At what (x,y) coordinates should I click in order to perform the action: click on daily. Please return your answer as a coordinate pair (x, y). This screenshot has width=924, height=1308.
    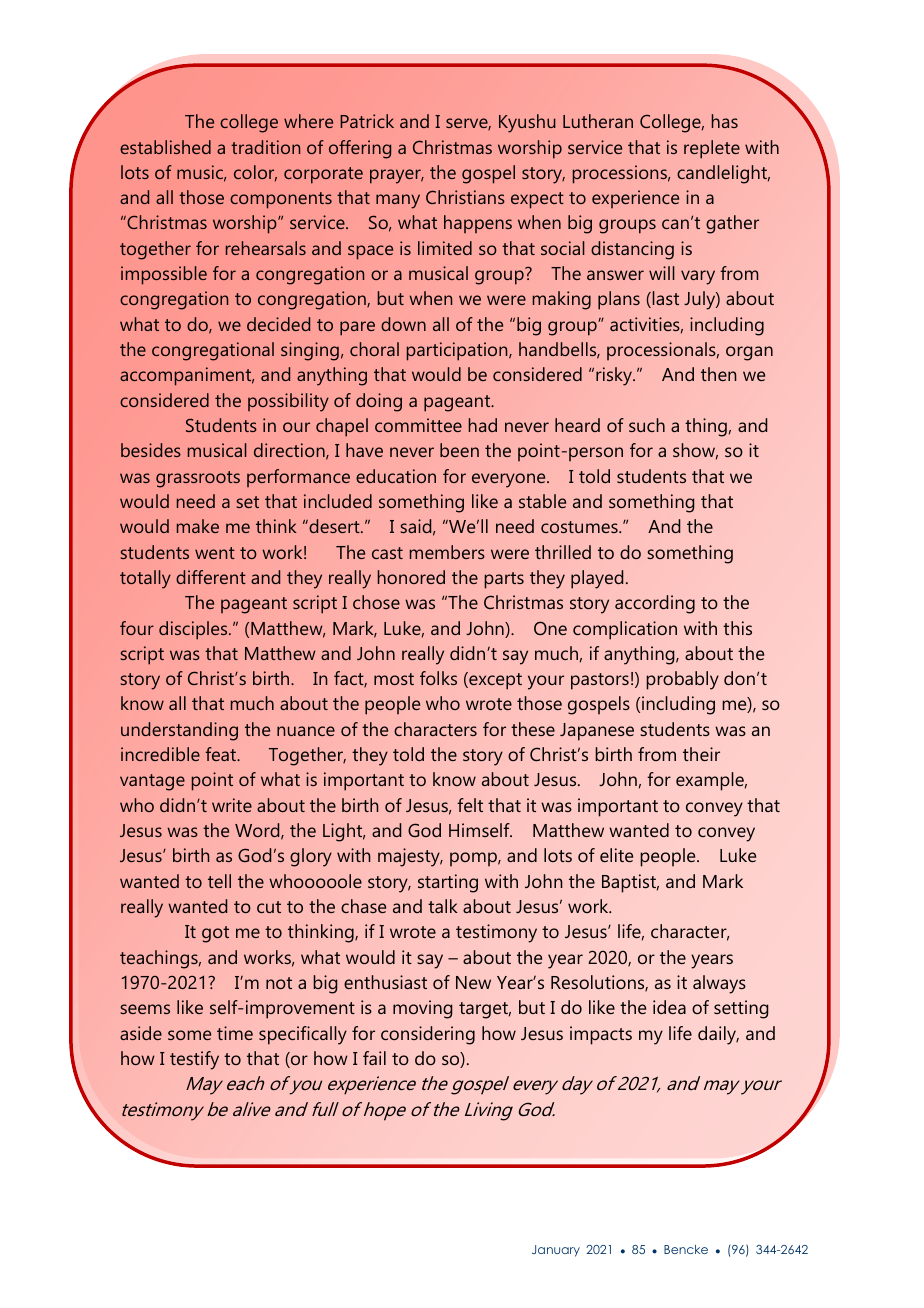
    Looking at the image, I should click on (718, 1035).
